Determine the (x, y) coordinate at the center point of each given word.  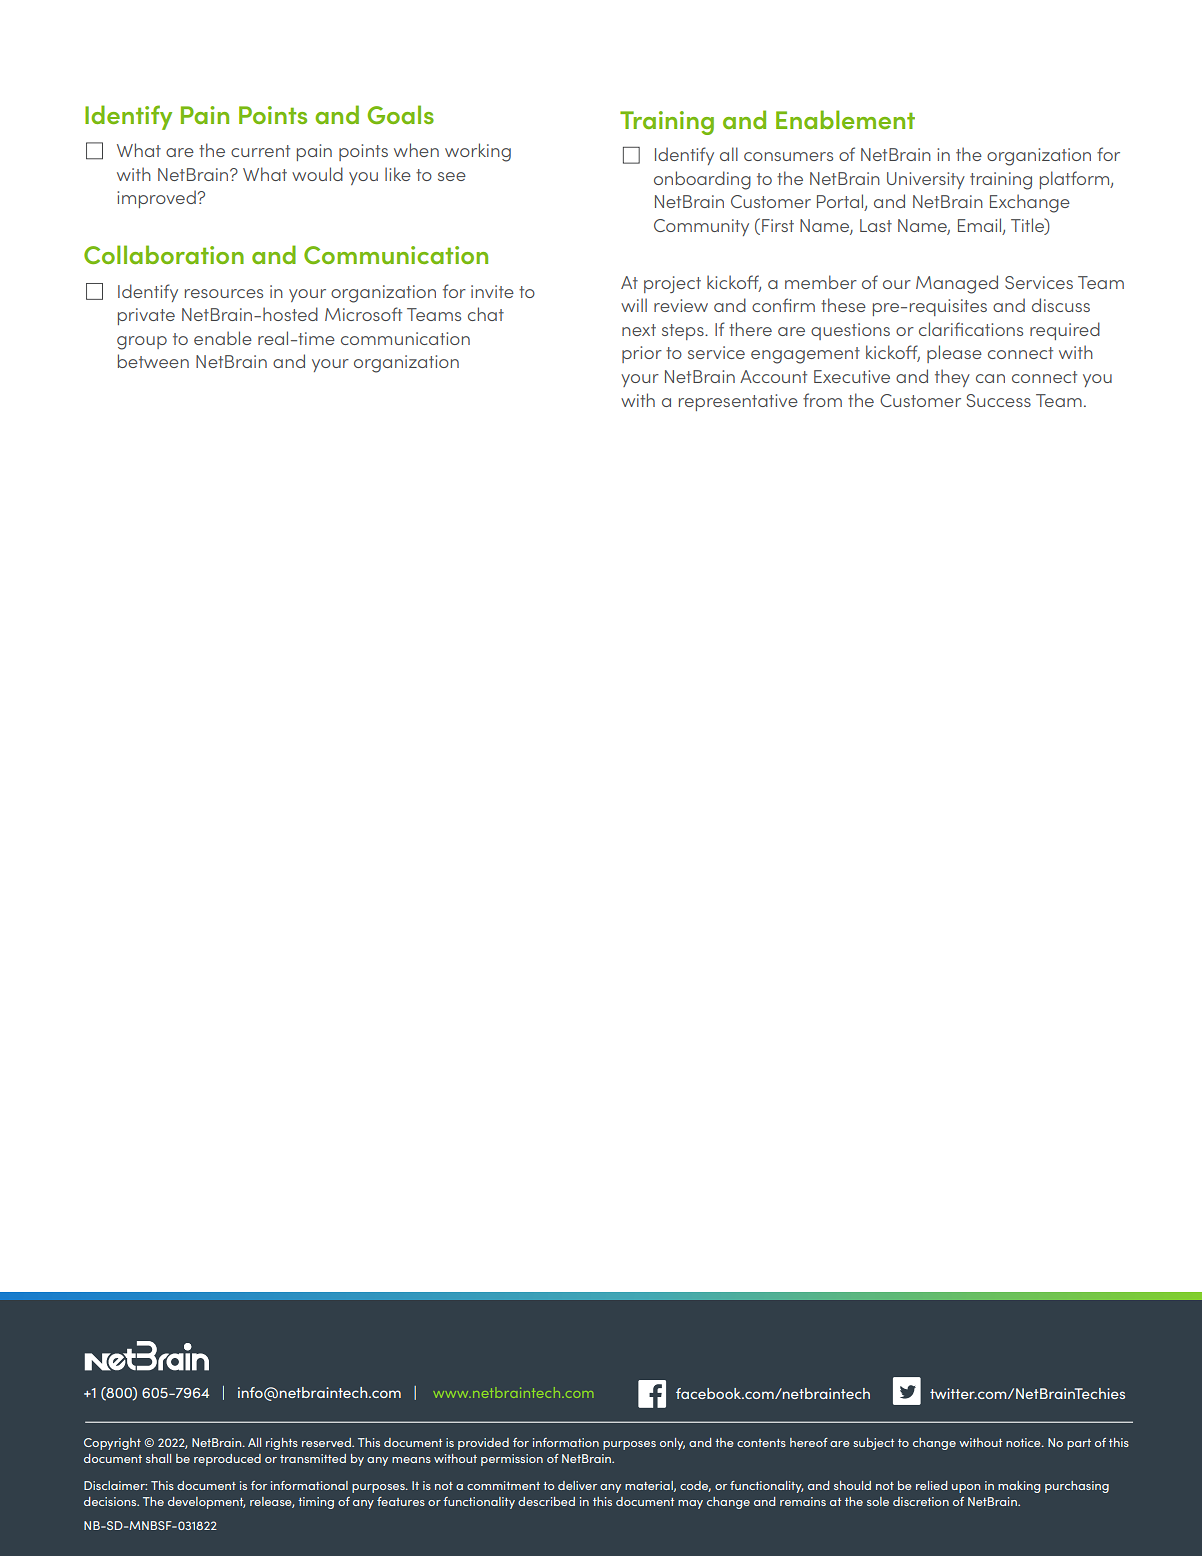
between (153, 361)
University (926, 180)
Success (999, 400)
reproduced (227, 1460)
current (260, 151)
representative (738, 402)
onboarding (702, 180)
